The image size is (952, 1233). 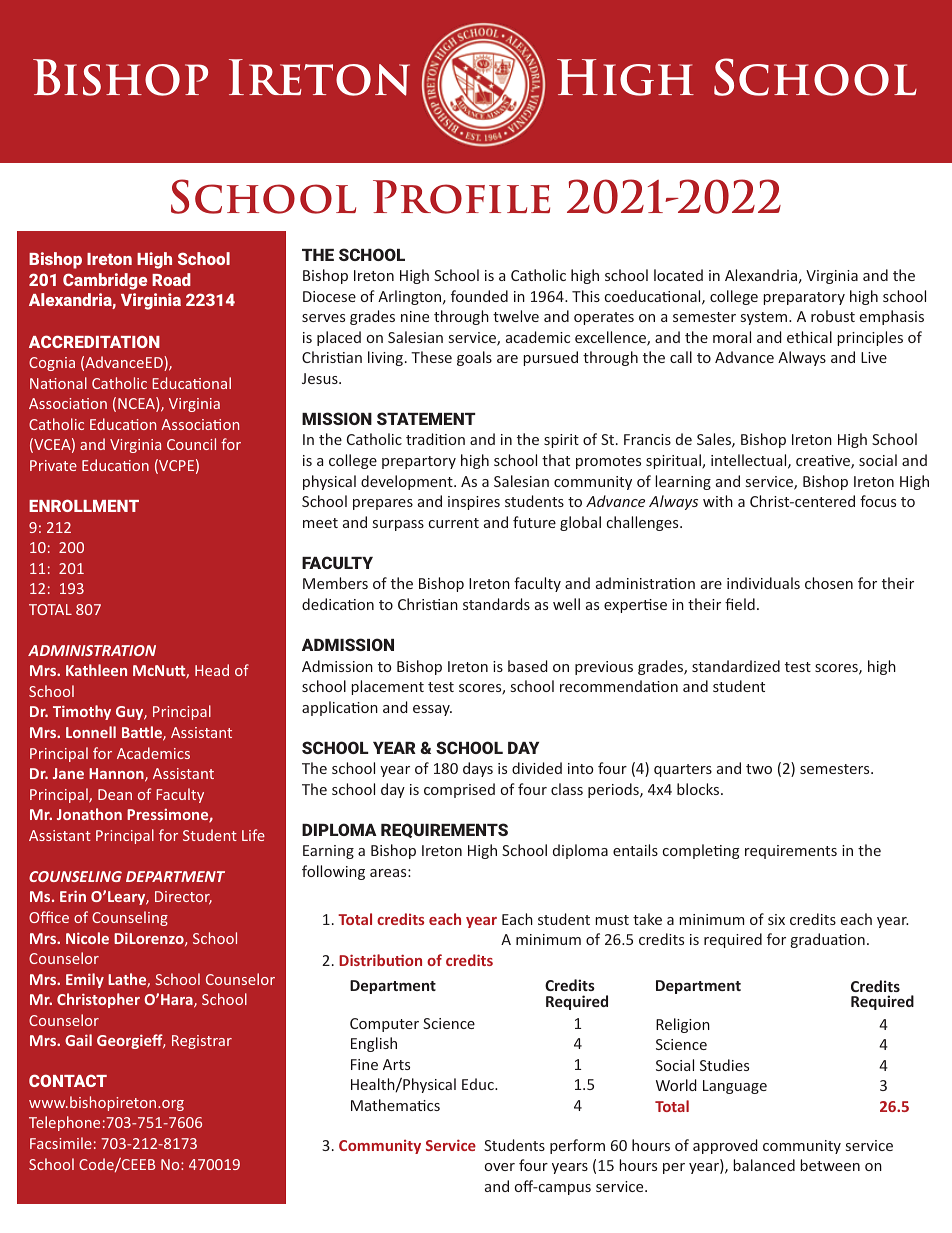 What do you see at coordinates (528, 666) in the screenshot?
I see `based` at bounding box center [528, 666].
